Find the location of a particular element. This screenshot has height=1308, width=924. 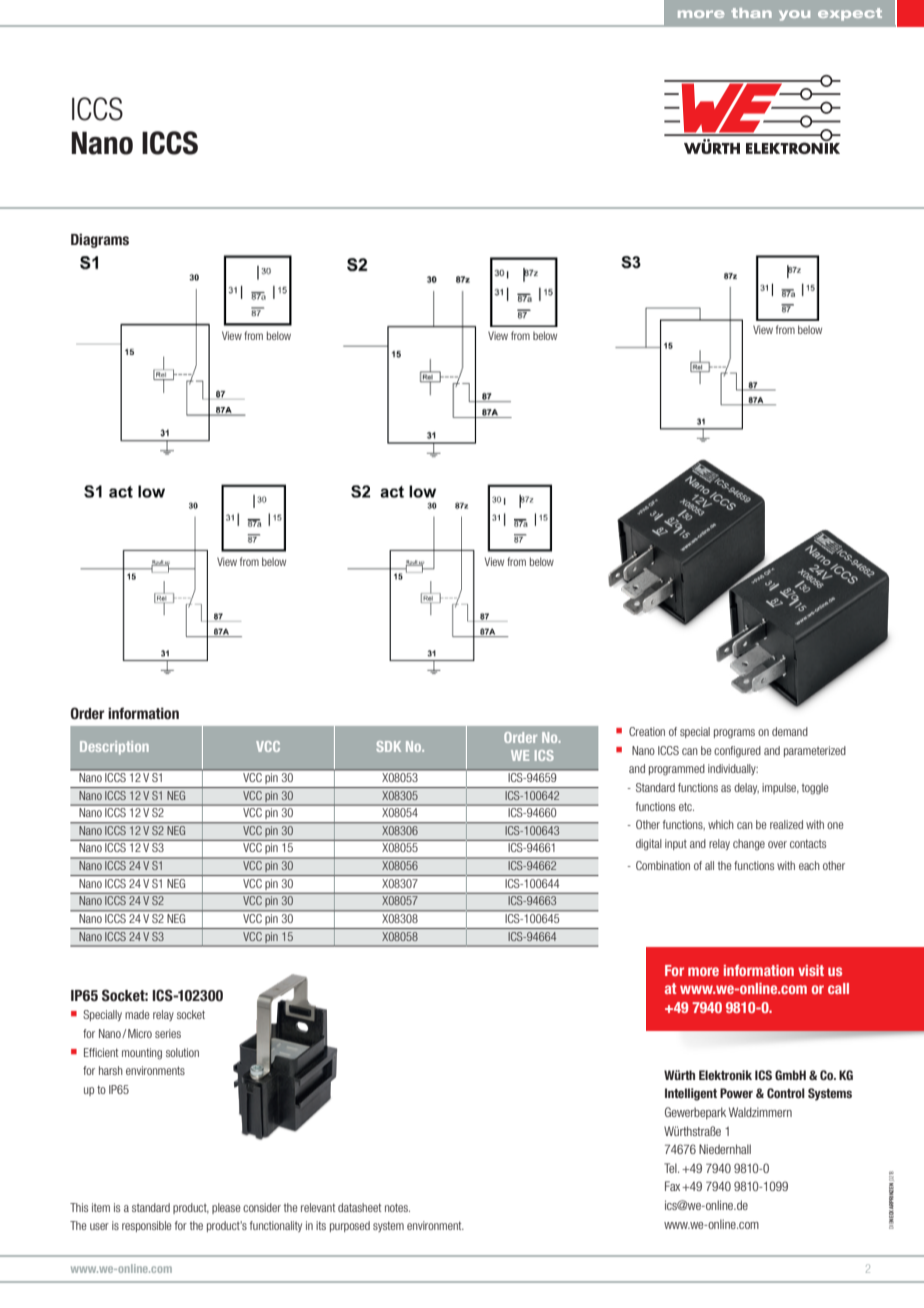

notes is located at coordinates (397, 1207).
